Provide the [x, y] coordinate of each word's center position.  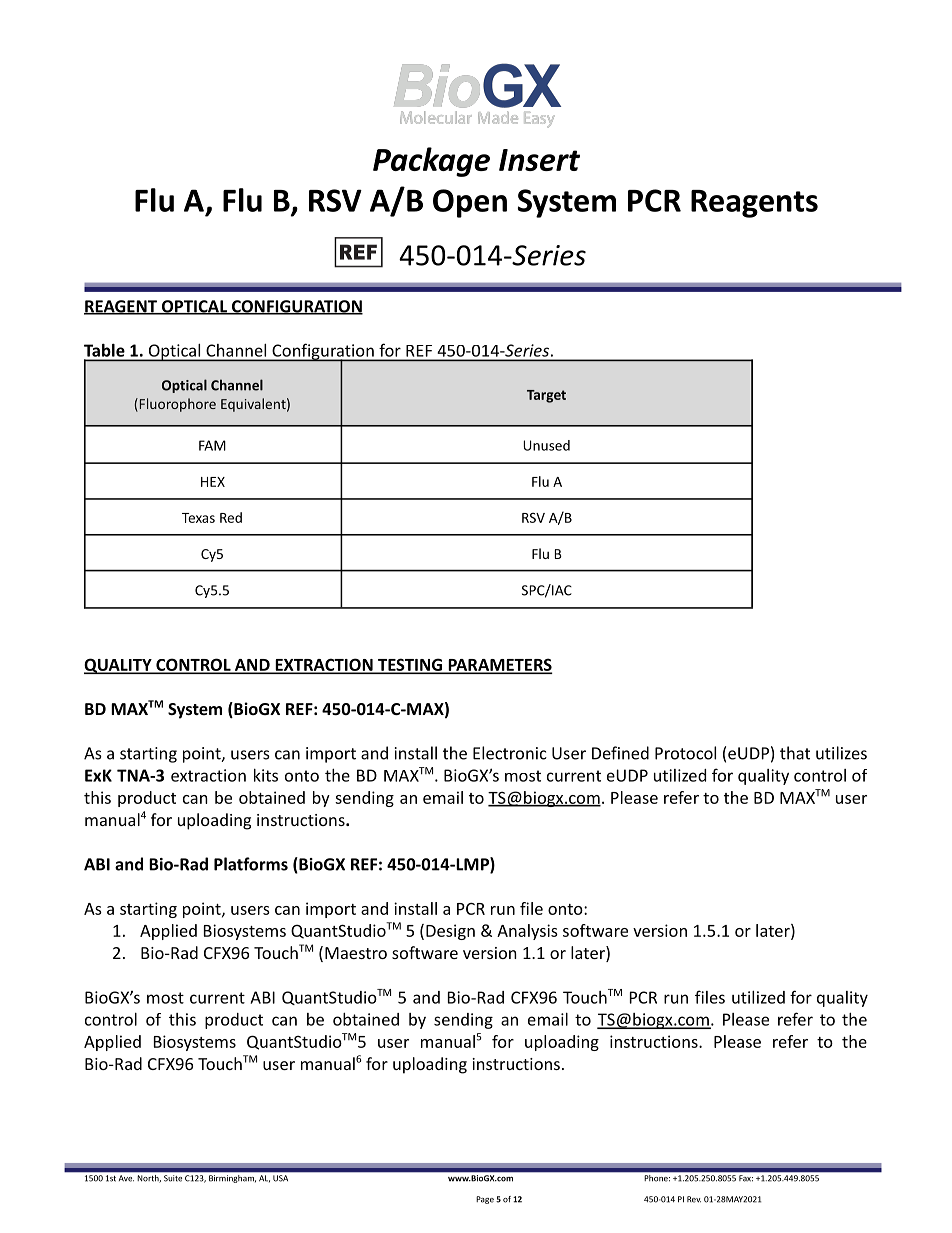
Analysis [527, 932]
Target [546, 396]
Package [431, 162]
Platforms [251, 864]
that [795, 753]
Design [450, 932]
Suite [173, 1178]
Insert [539, 160]
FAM [212, 445]
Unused [546, 445]
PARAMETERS [499, 665]
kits [266, 775]
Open [470, 203]
